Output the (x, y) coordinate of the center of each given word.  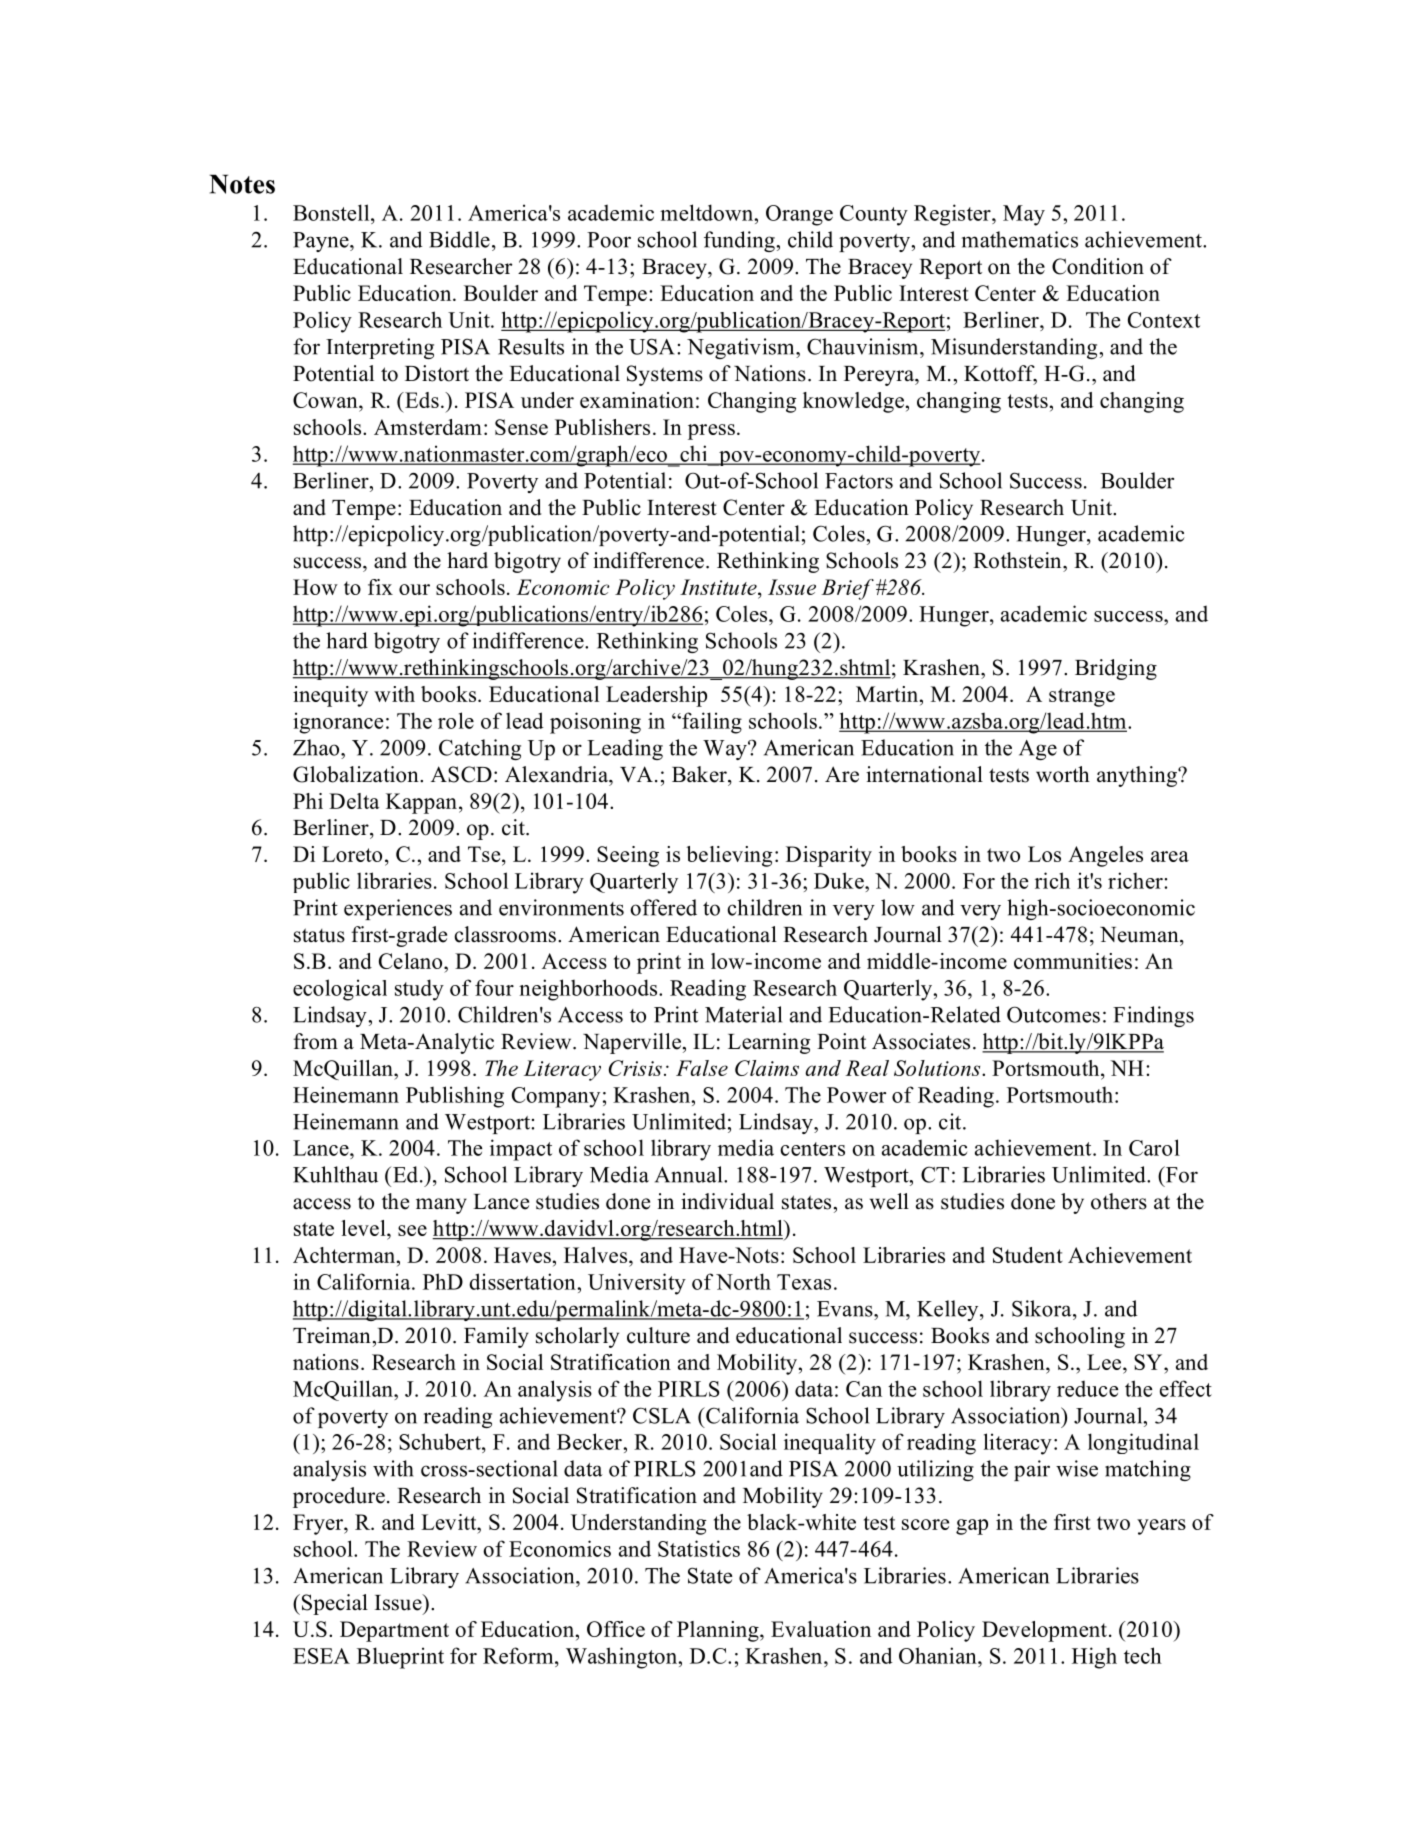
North (743, 1281)
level (364, 1228)
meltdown (708, 212)
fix (380, 587)
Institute (719, 587)
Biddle (459, 239)
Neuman (1140, 935)
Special (335, 1604)
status (319, 935)
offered (663, 907)
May (1024, 215)
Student (1028, 1255)
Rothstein (1018, 560)
